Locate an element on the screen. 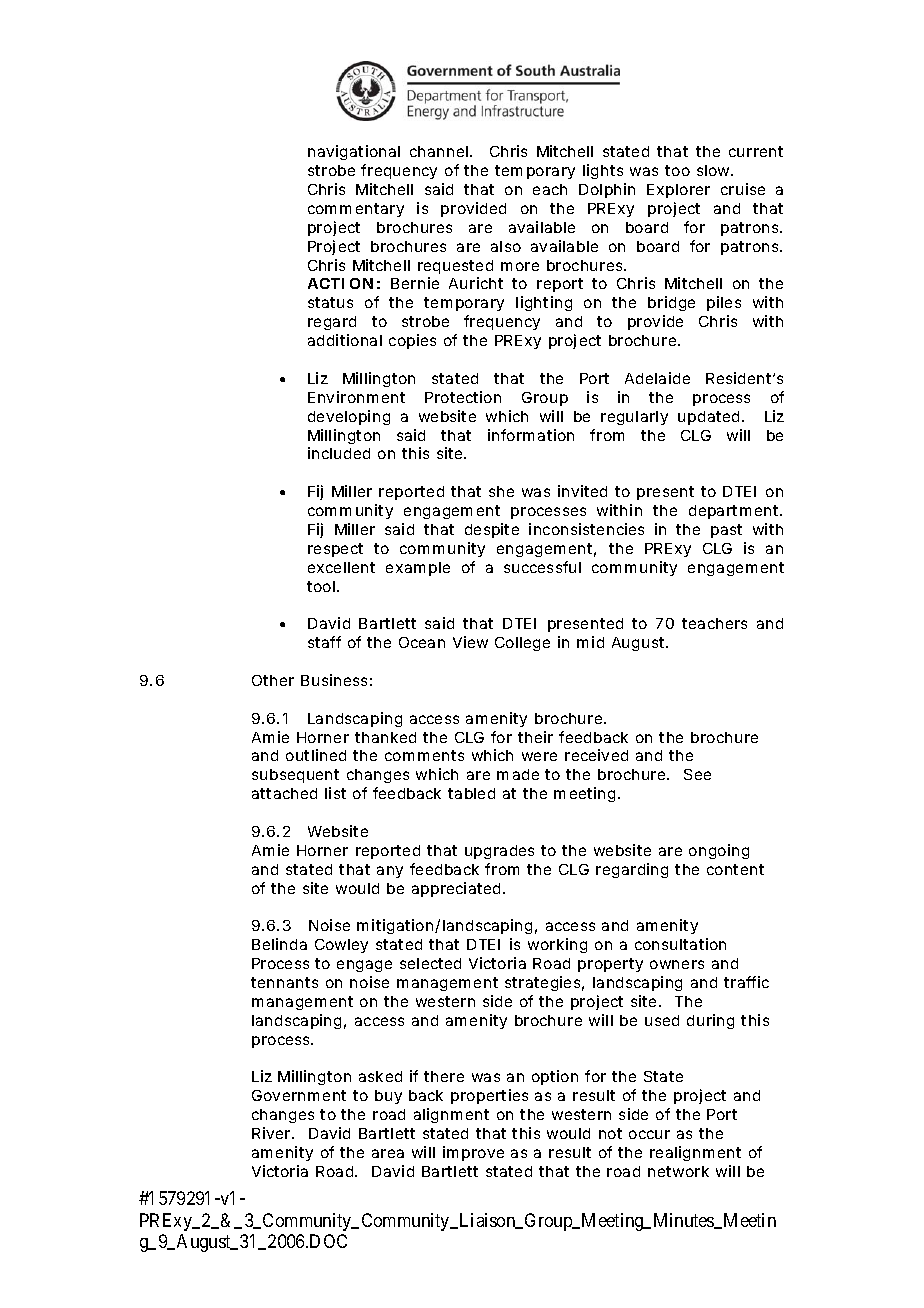 The width and height of the screenshot is (924, 1308). slow is located at coordinates (715, 170).
